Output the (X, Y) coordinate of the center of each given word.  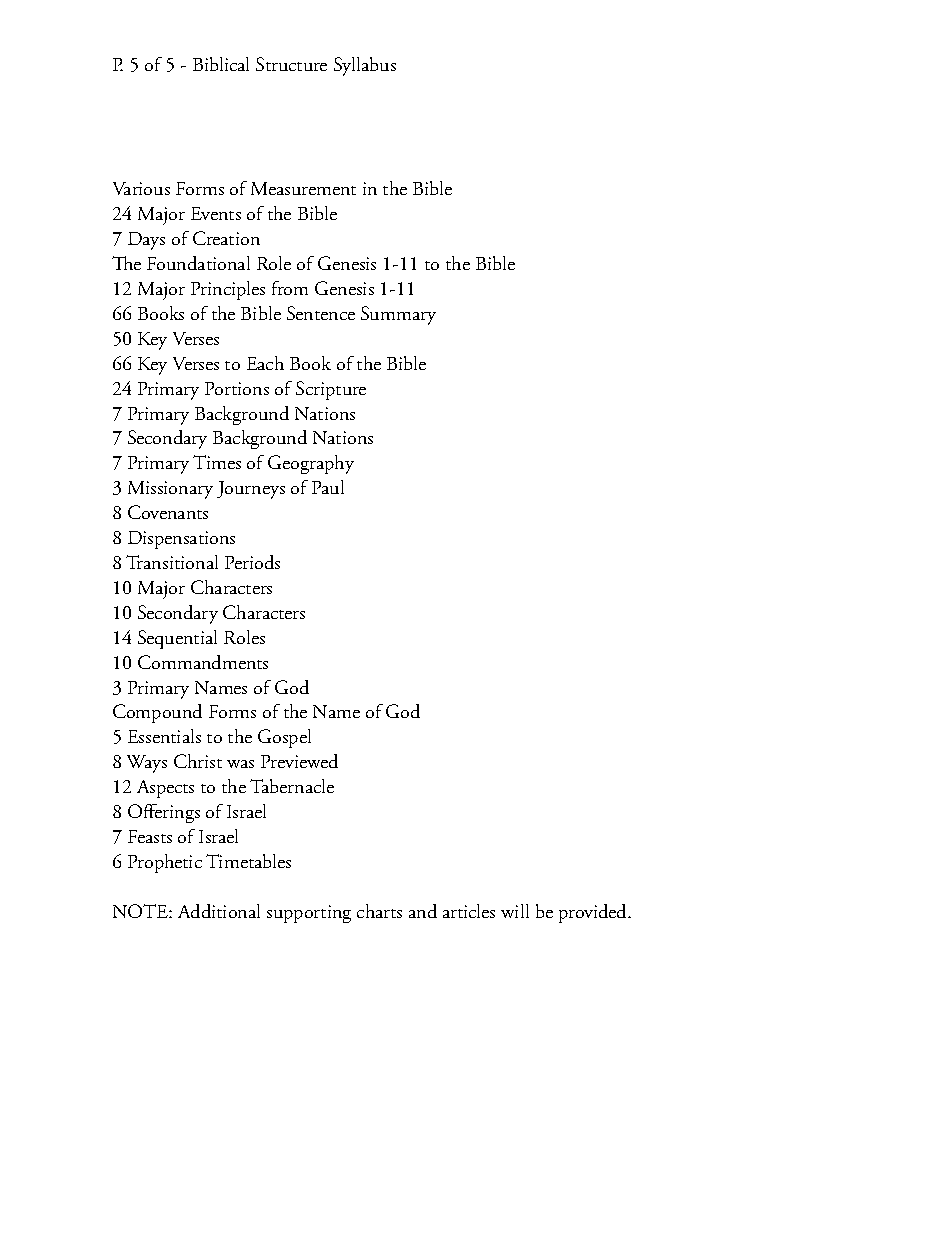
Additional (219, 911)
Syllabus (365, 66)
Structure (291, 64)
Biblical (221, 64)
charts (379, 911)
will (515, 911)
